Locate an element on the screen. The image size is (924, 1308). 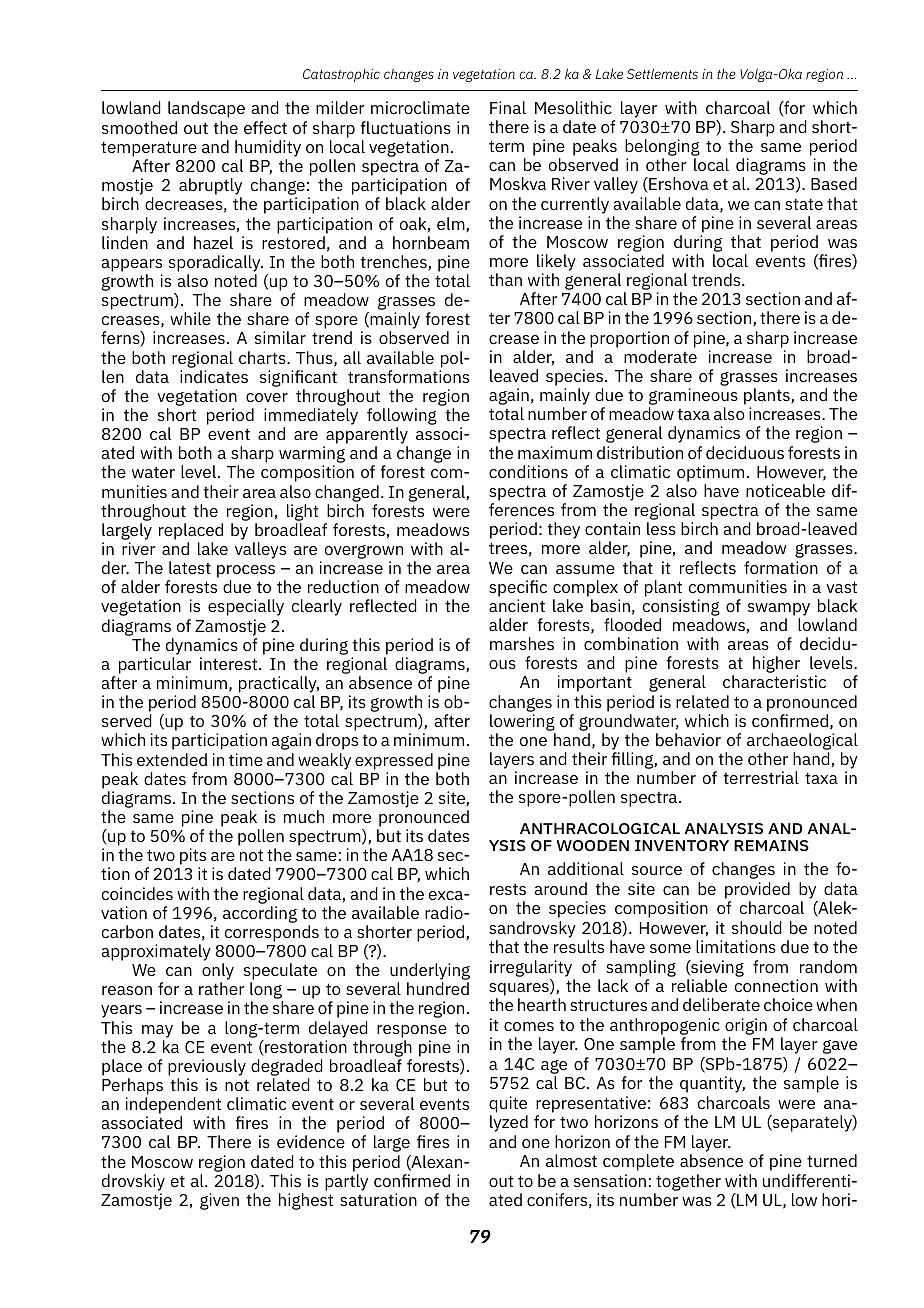
irregularity is located at coordinates (531, 968).
